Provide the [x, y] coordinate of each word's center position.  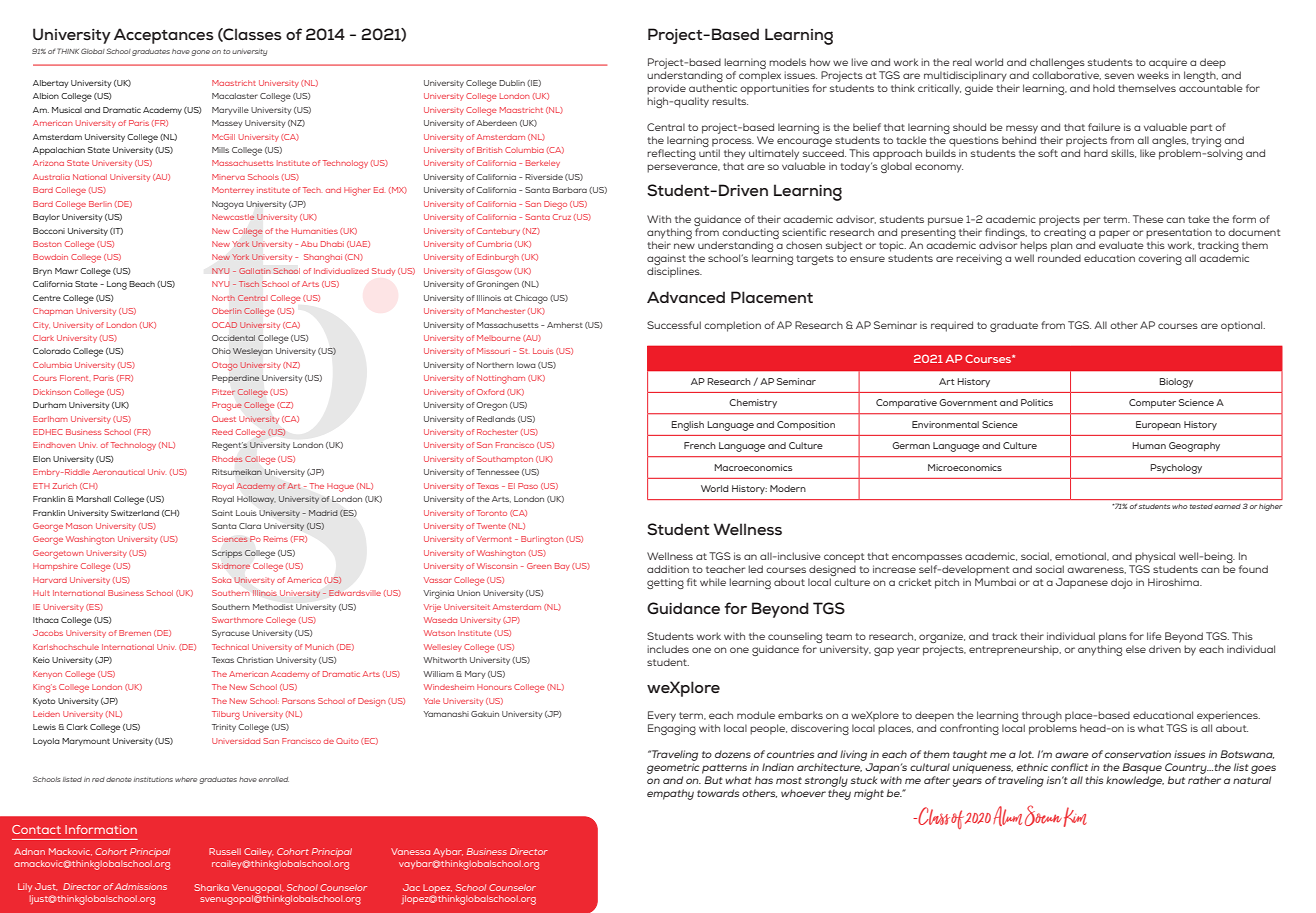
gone [201, 53]
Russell [225, 851]
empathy [670, 794]
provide [666, 89]
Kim [1075, 817]
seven [1119, 76]
